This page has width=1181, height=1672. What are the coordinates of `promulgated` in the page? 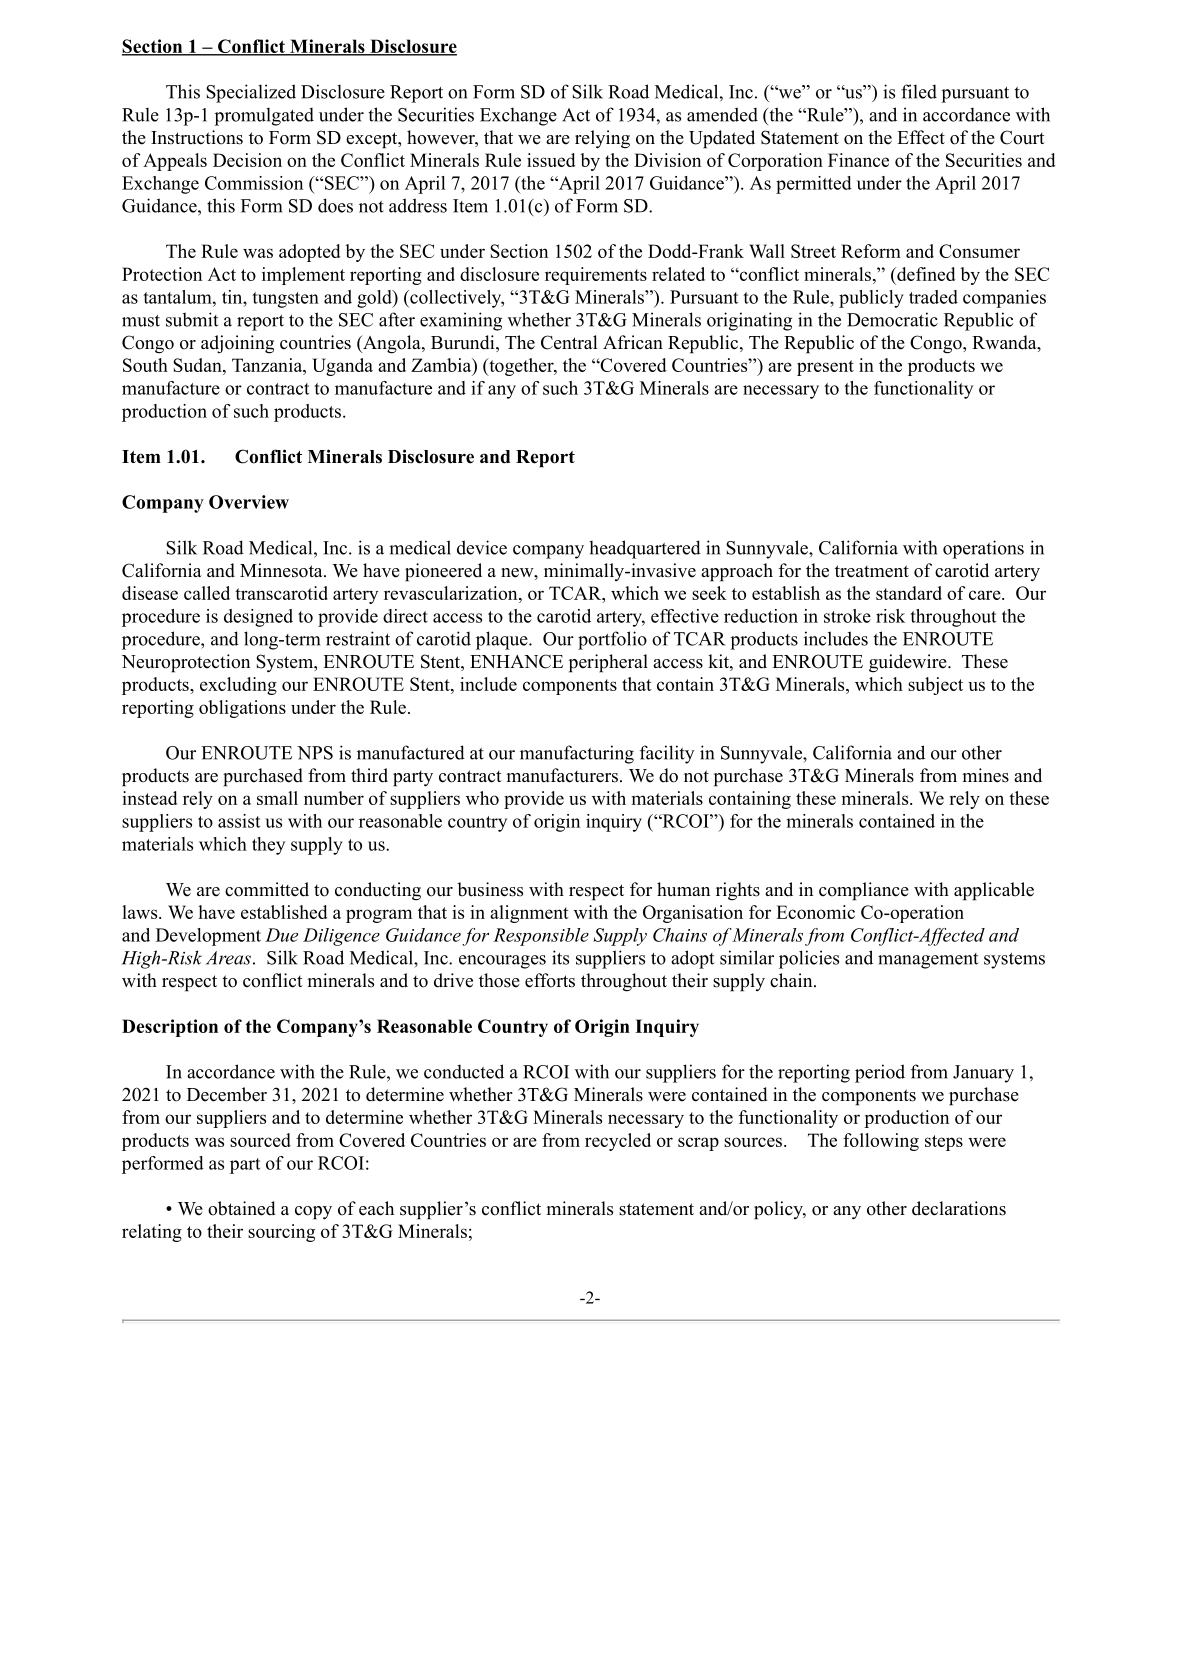 It's located at (264, 116).
